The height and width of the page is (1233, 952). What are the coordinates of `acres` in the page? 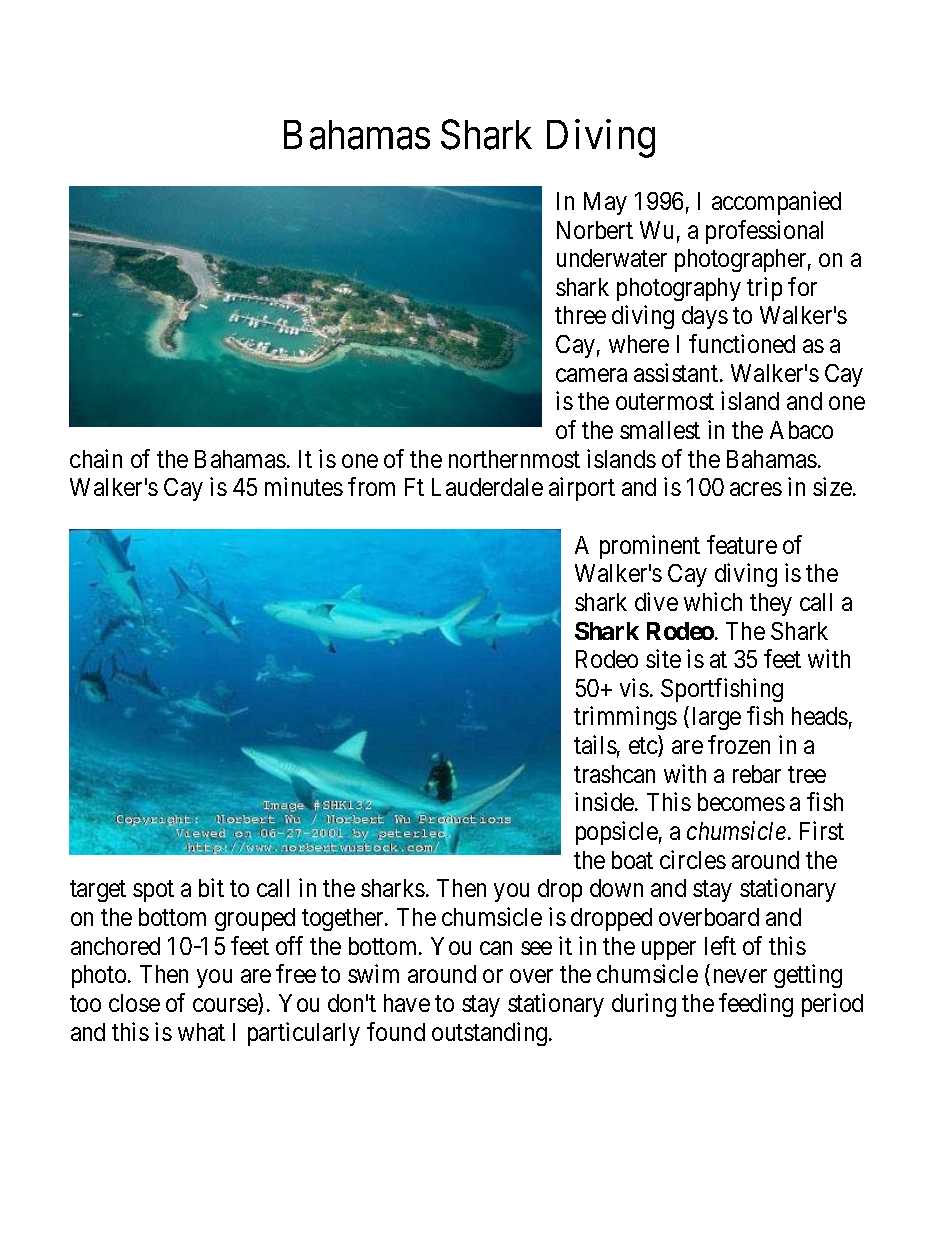 It's located at (756, 489).
